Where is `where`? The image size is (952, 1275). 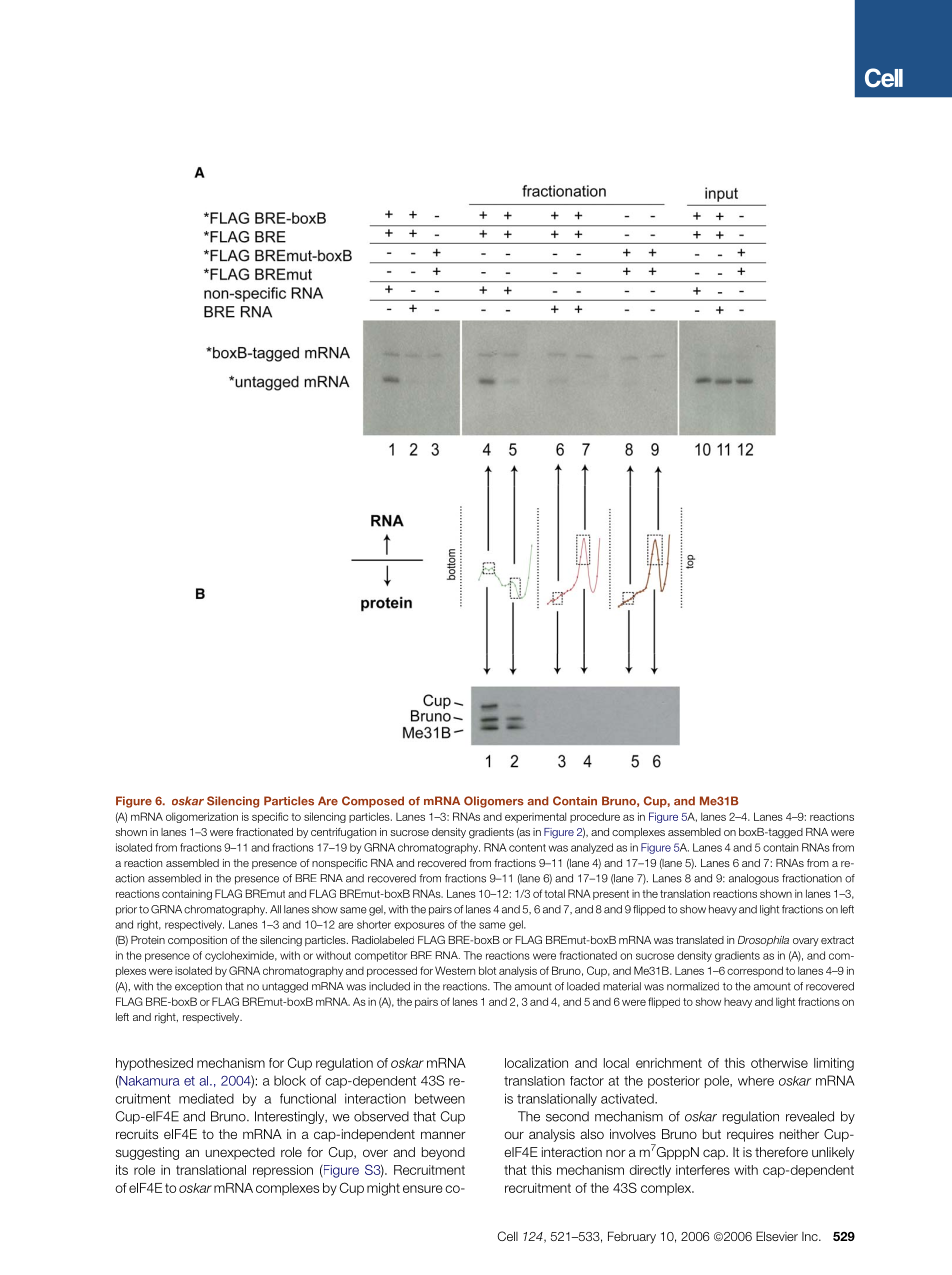
where is located at coordinates (756, 1081).
